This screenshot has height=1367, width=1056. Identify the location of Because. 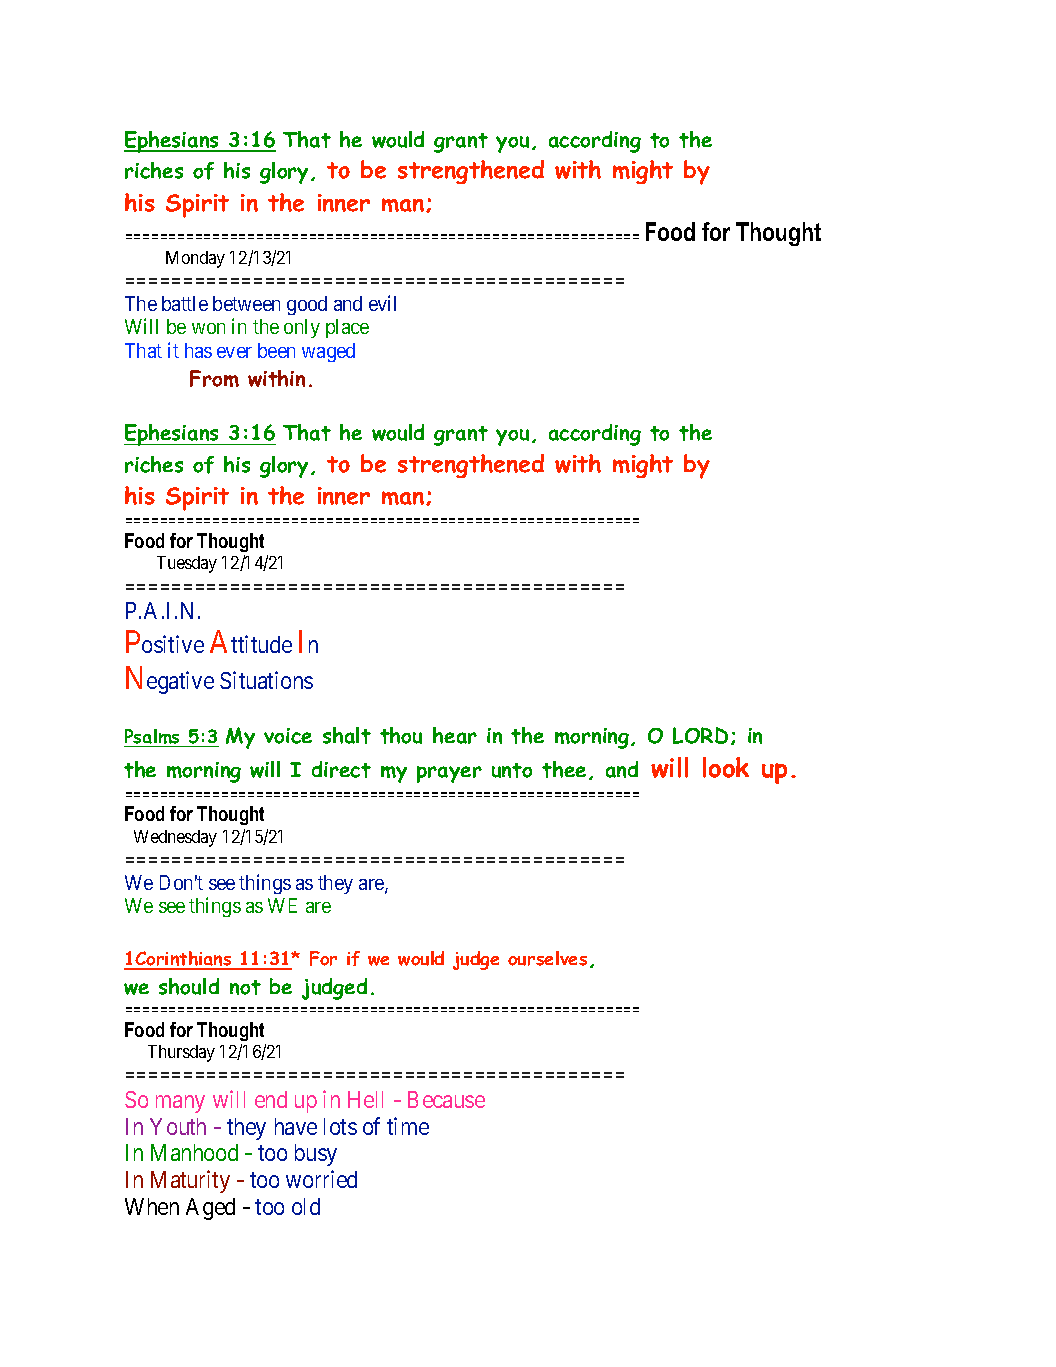
(446, 1099).
